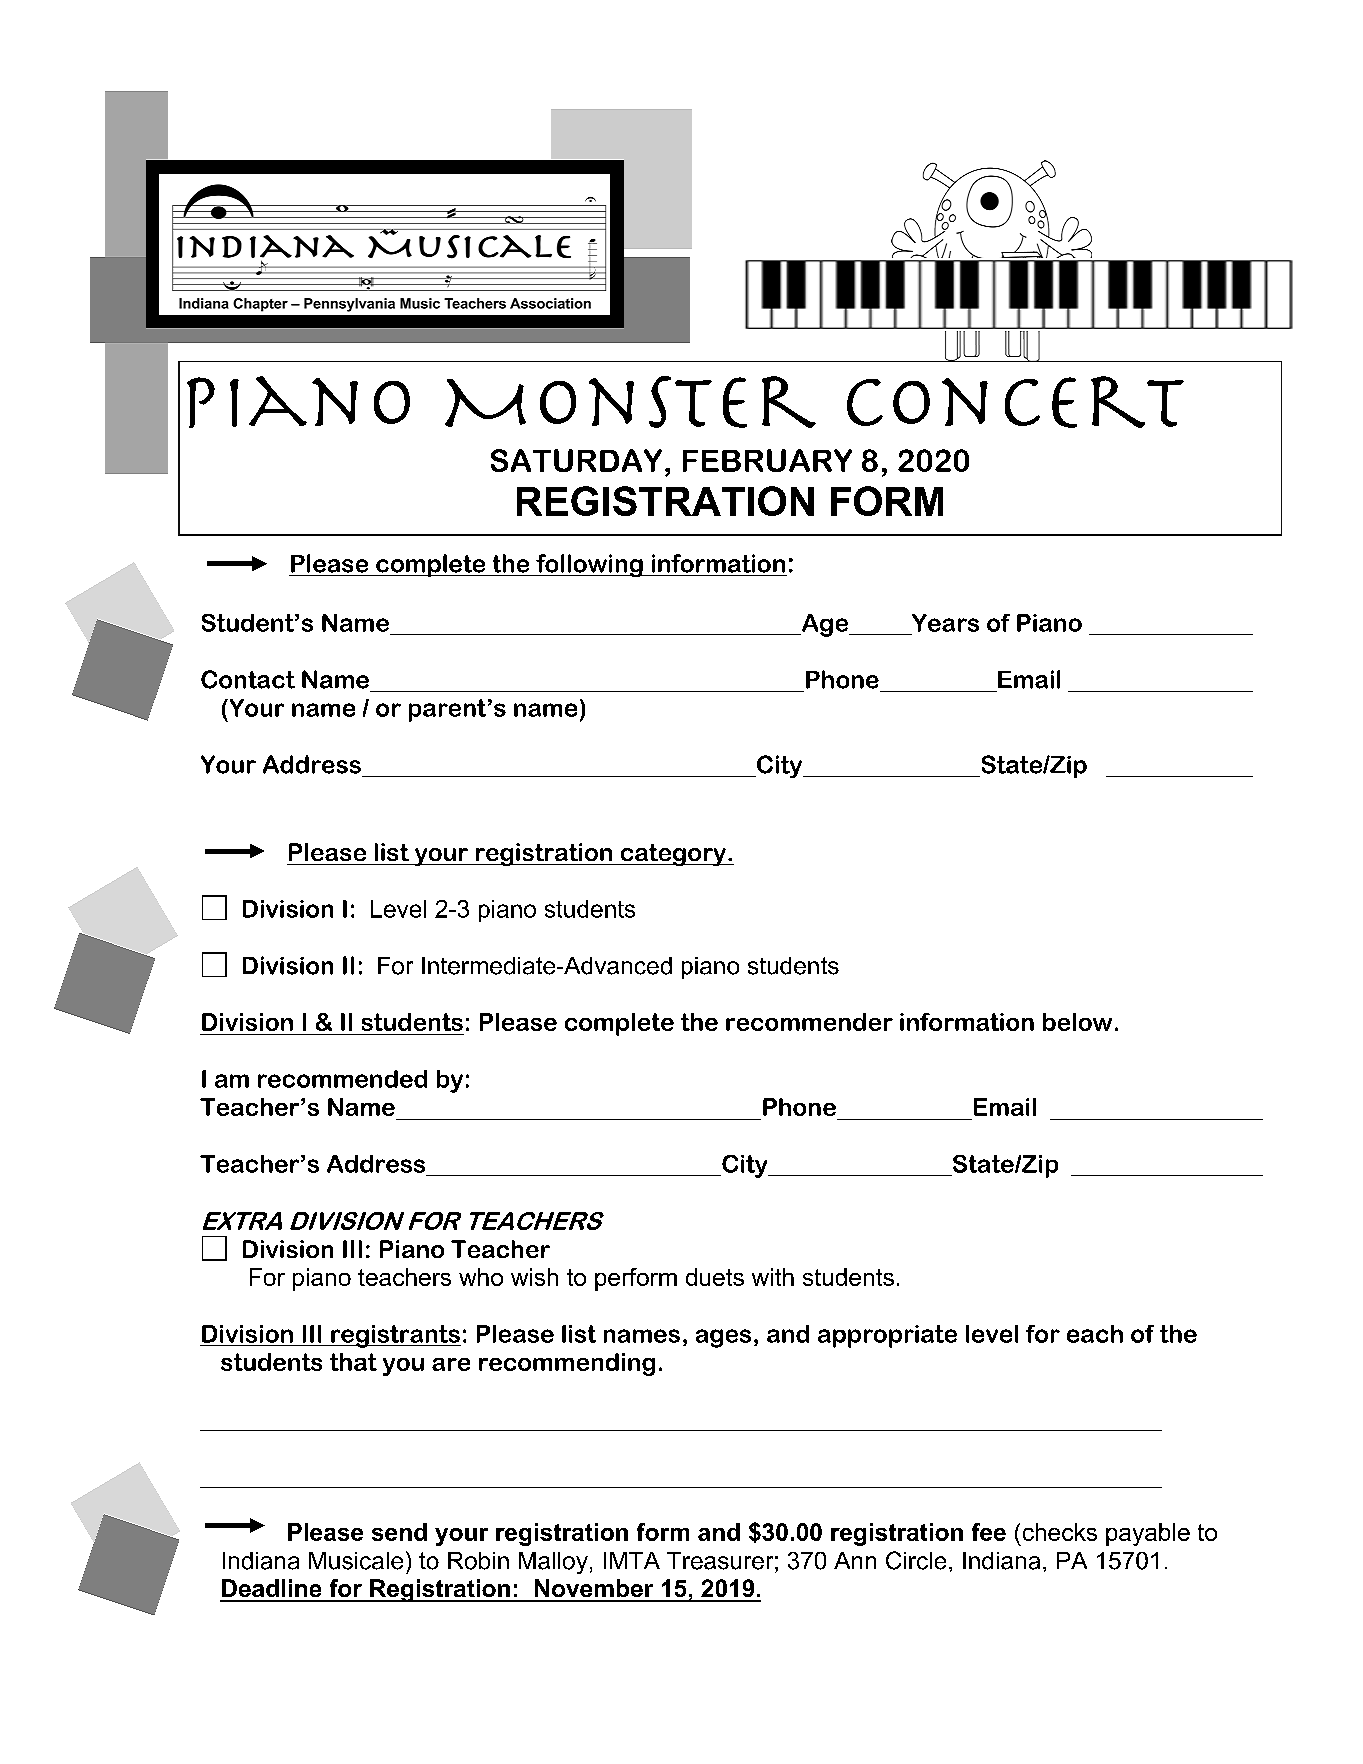 The image size is (1363, 1764). What do you see at coordinates (576, 460) in the document?
I see `SATURDAY` at bounding box center [576, 460].
